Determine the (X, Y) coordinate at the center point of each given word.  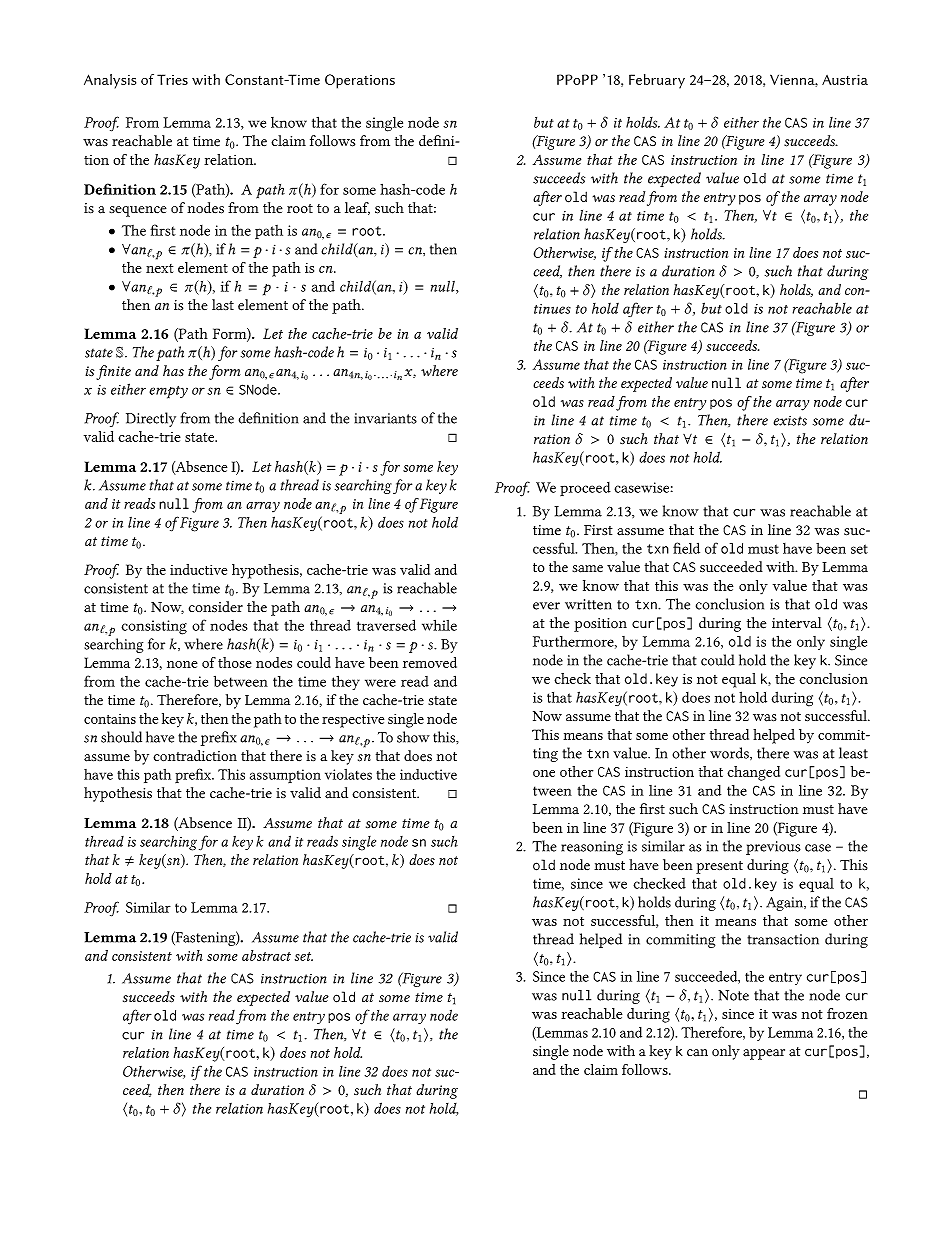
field (686, 548)
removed (430, 662)
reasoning (592, 848)
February (657, 81)
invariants (386, 418)
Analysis (110, 81)
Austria (845, 79)
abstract (266, 955)
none (182, 664)
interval (797, 622)
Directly (151, 419)
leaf (357, 208)
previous (773, 848)
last (223, 304)
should (121, 737)
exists (790, 421)
